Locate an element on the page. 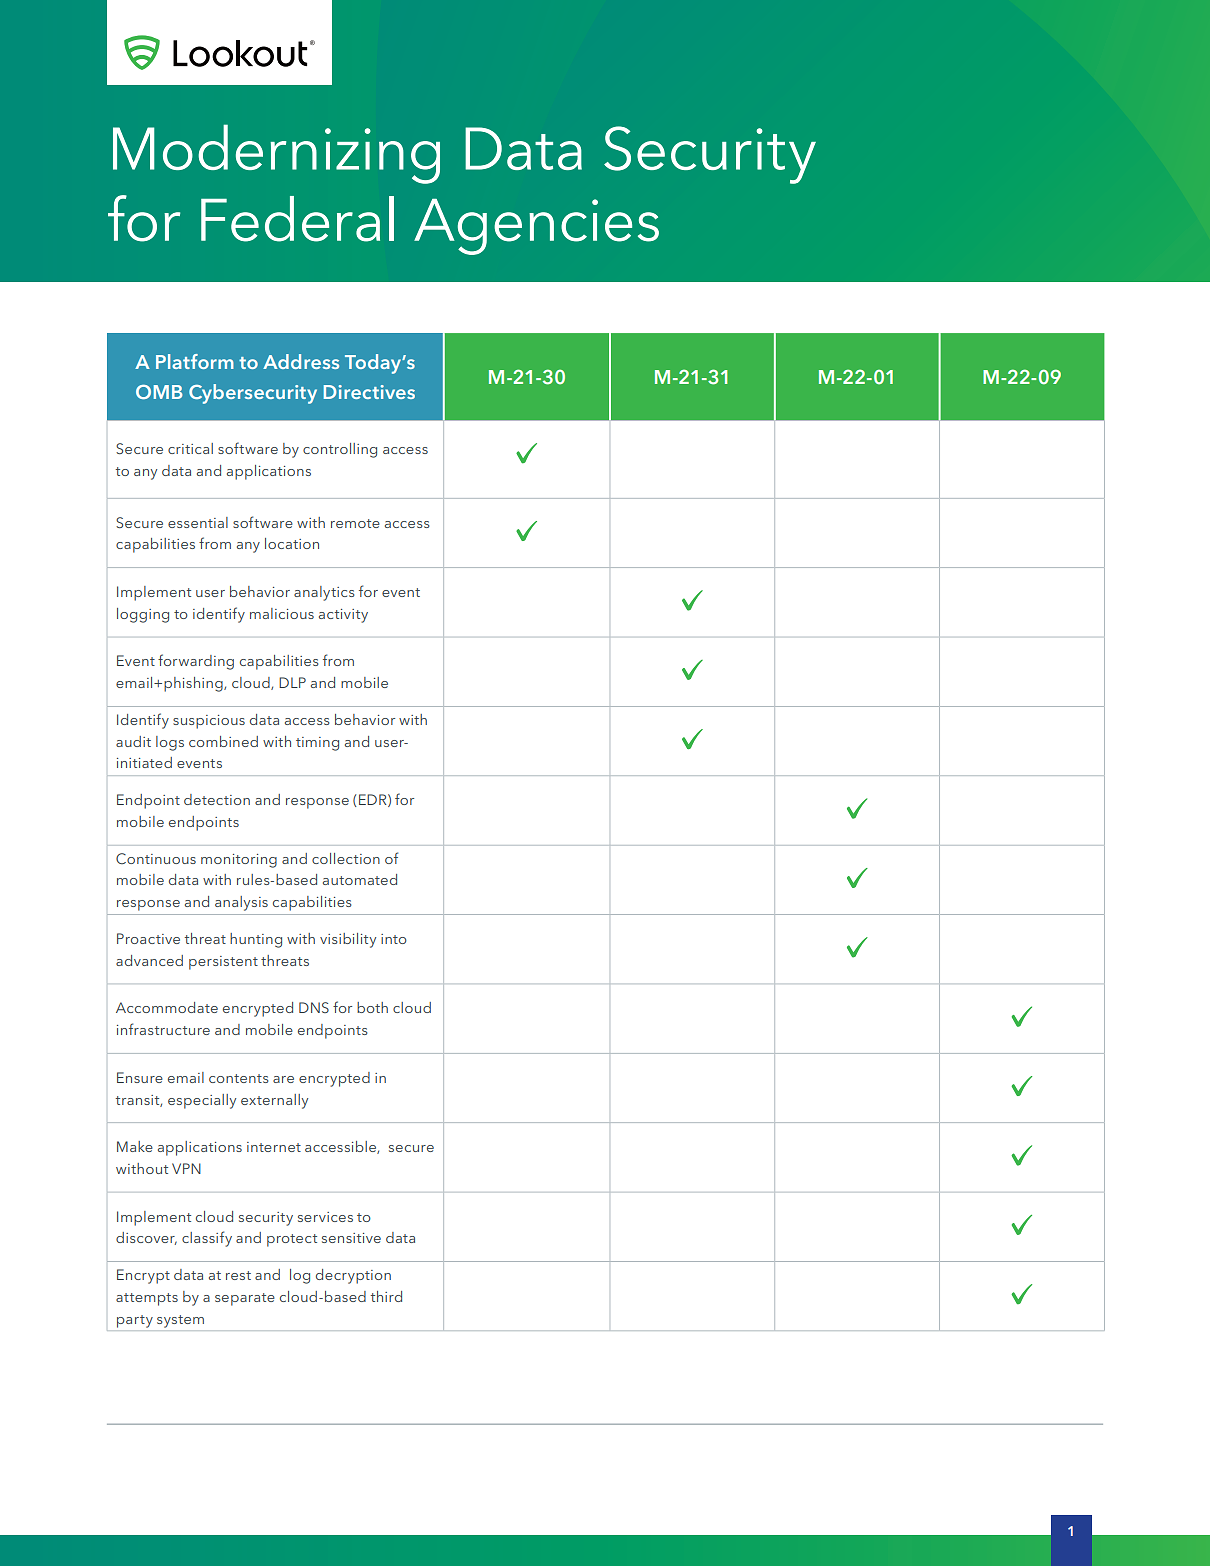 This document has height=1566, width=1210. automated is located at coordinates (360, 879).
